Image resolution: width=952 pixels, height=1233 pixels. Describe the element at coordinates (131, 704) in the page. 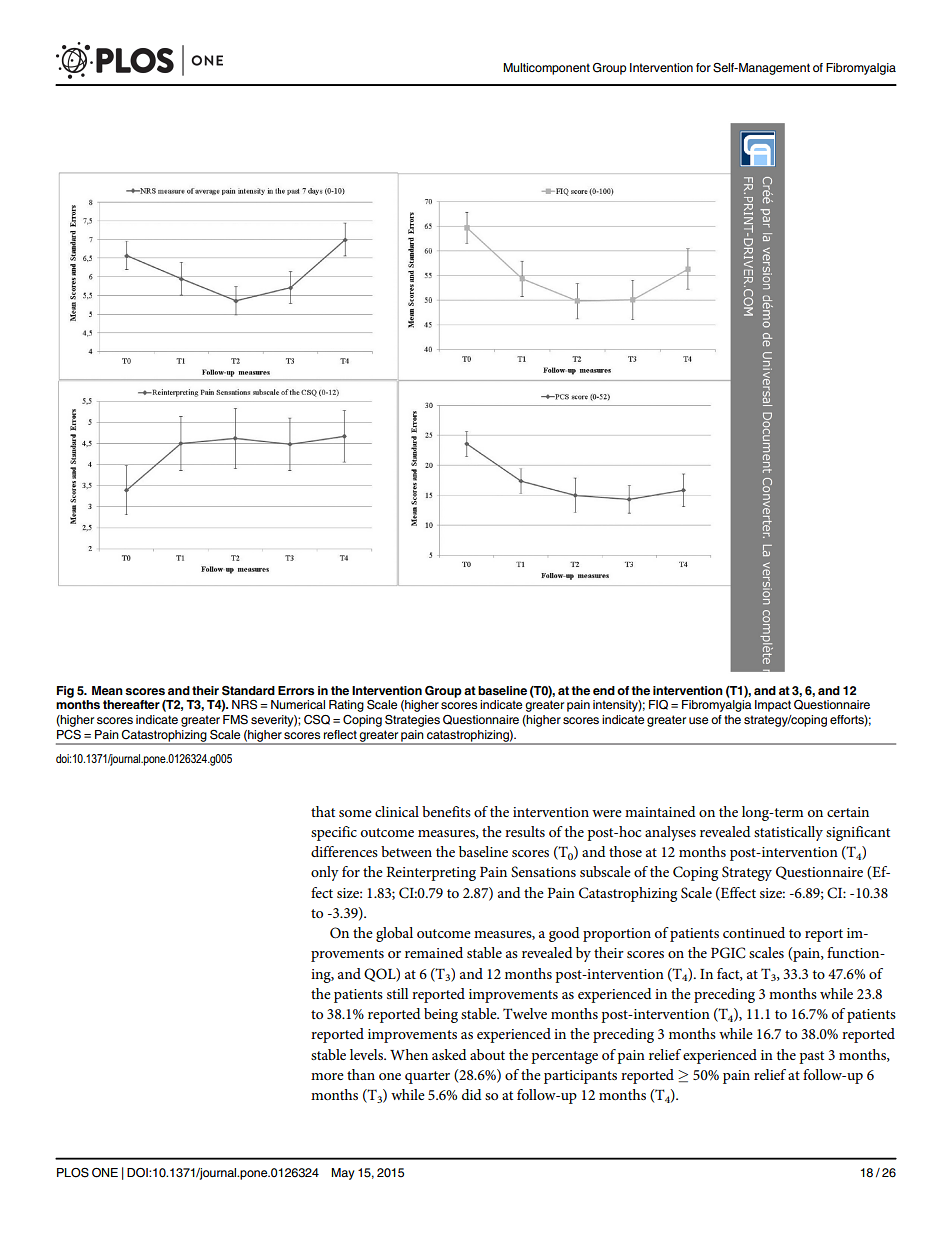

I see `thereafter` at that location.
